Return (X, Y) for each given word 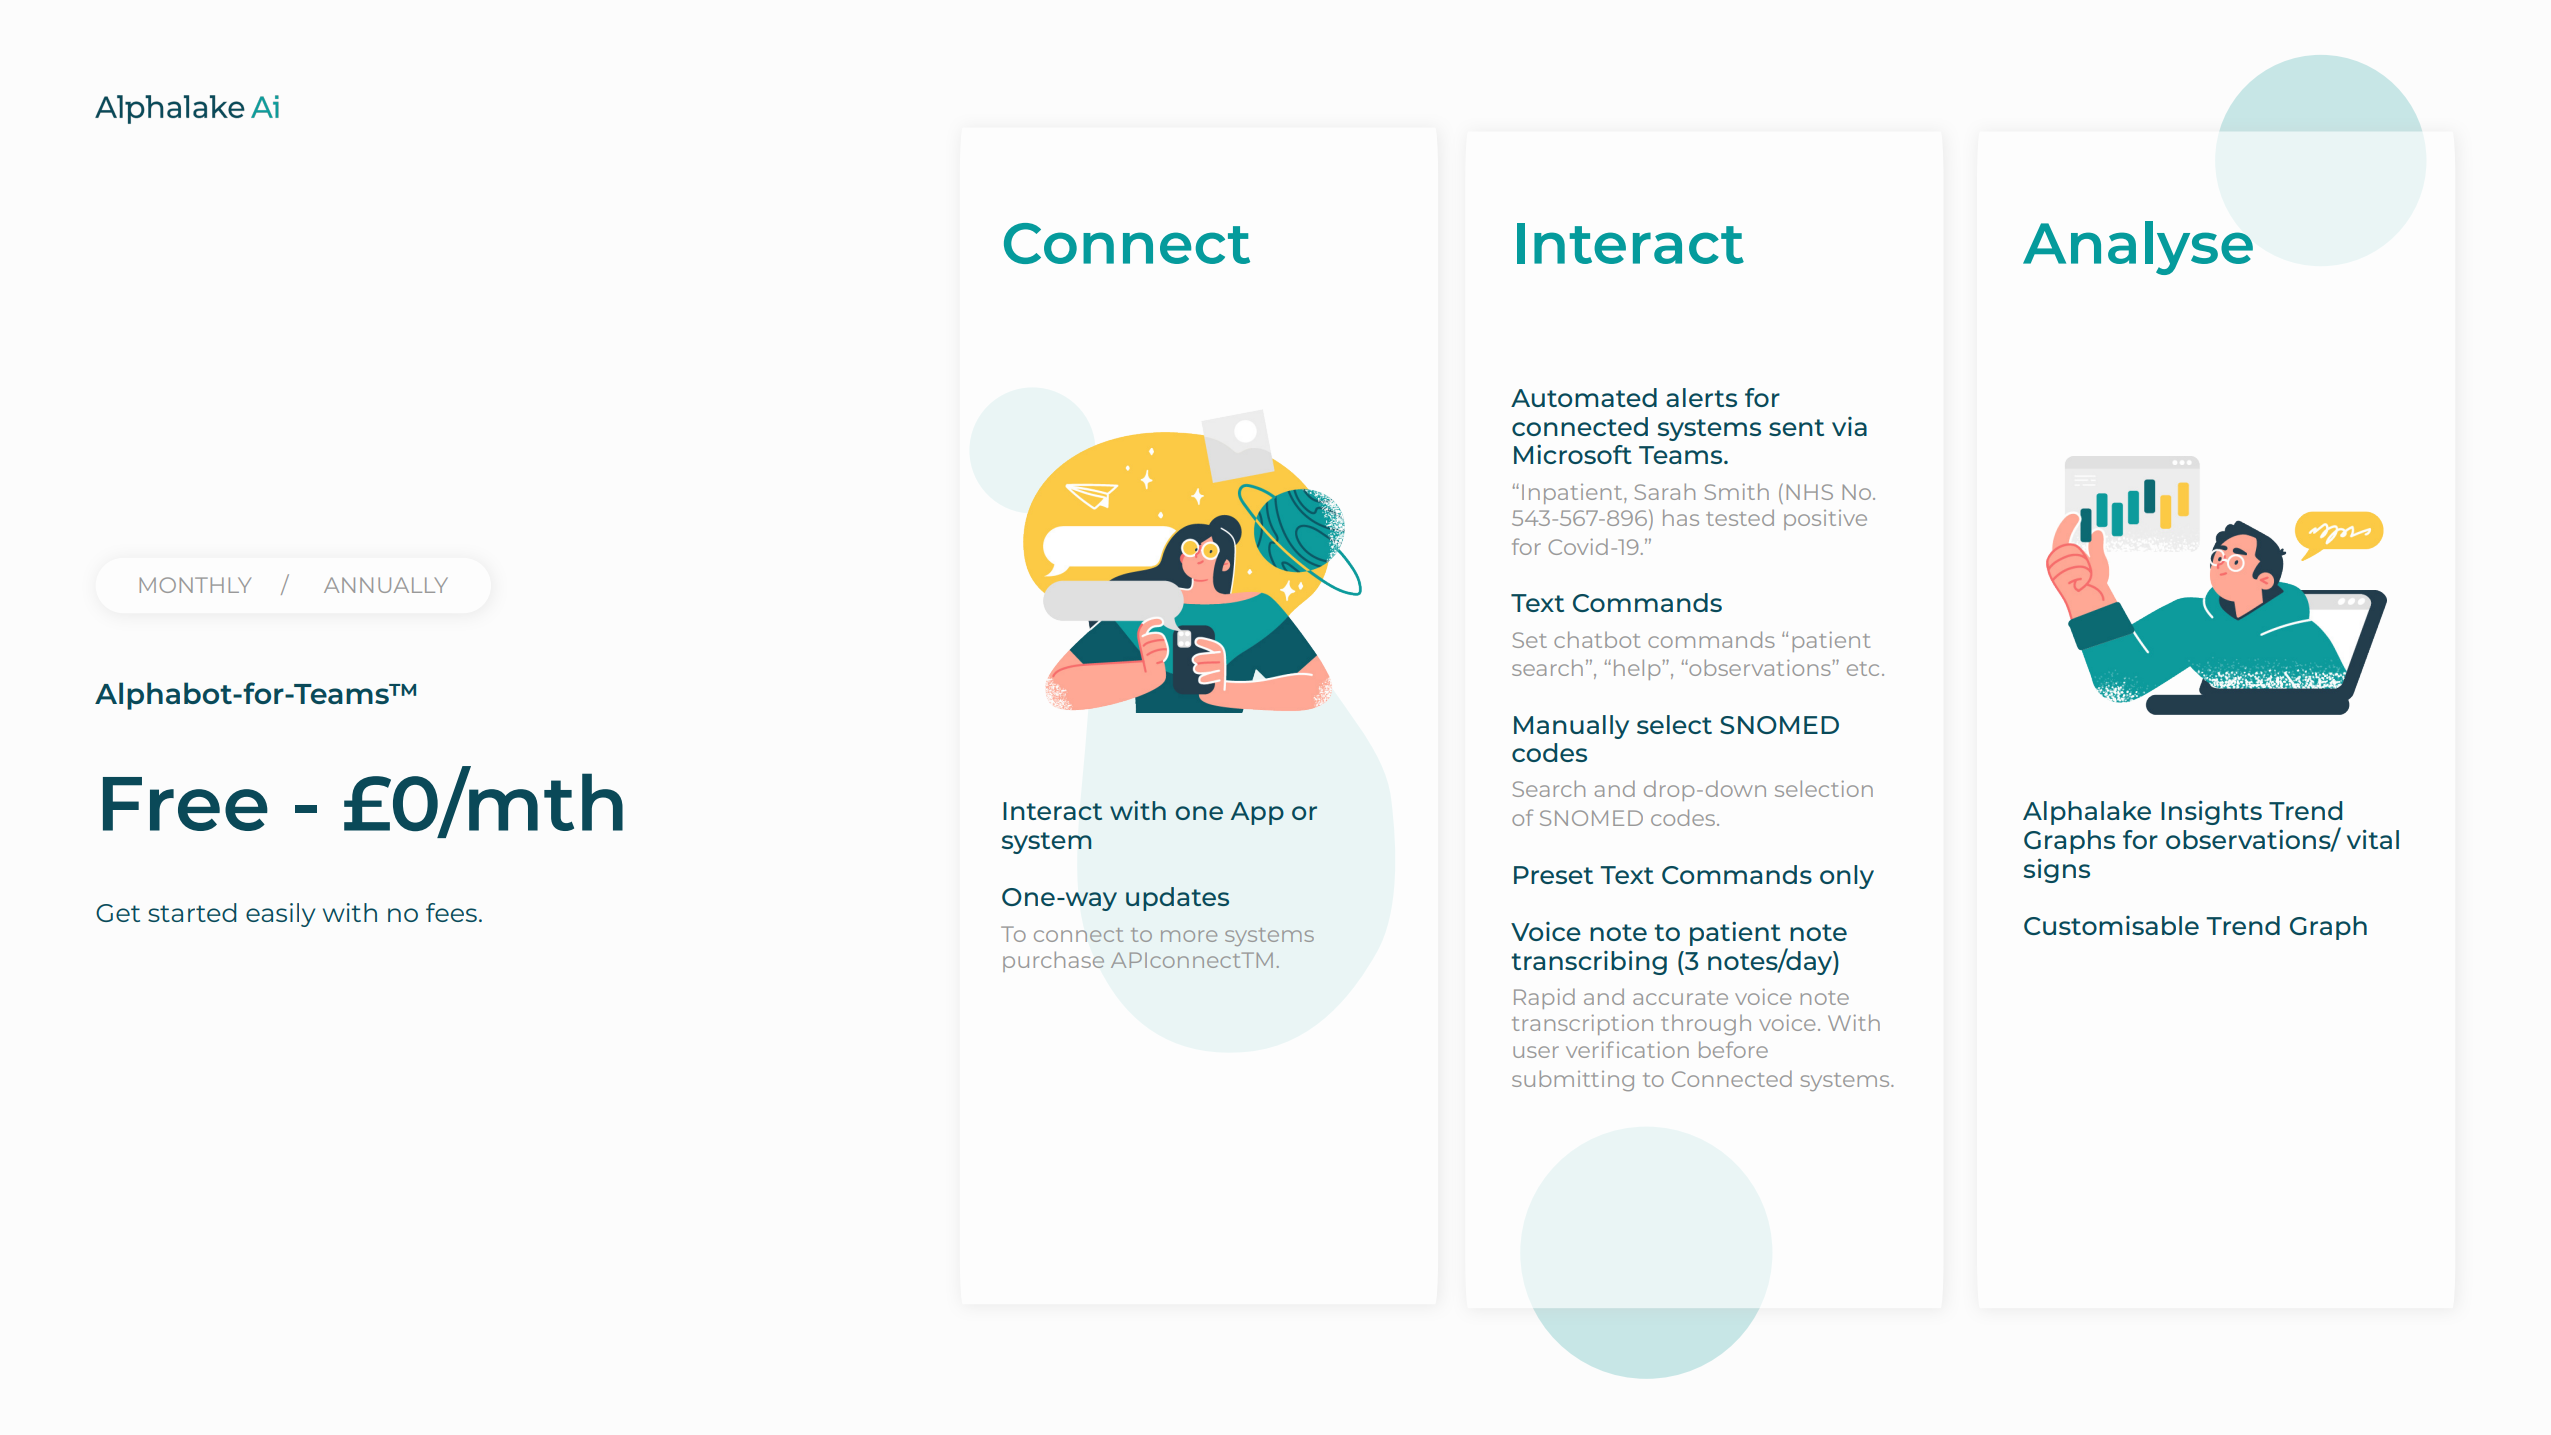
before (1733, 1049)
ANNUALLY (386, 585)
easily (280, 915)
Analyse (2138, 248)
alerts (1701, 397)
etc (1863, 669)
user (1536, 1052)
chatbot (1597, 639)
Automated (1584, 397)
